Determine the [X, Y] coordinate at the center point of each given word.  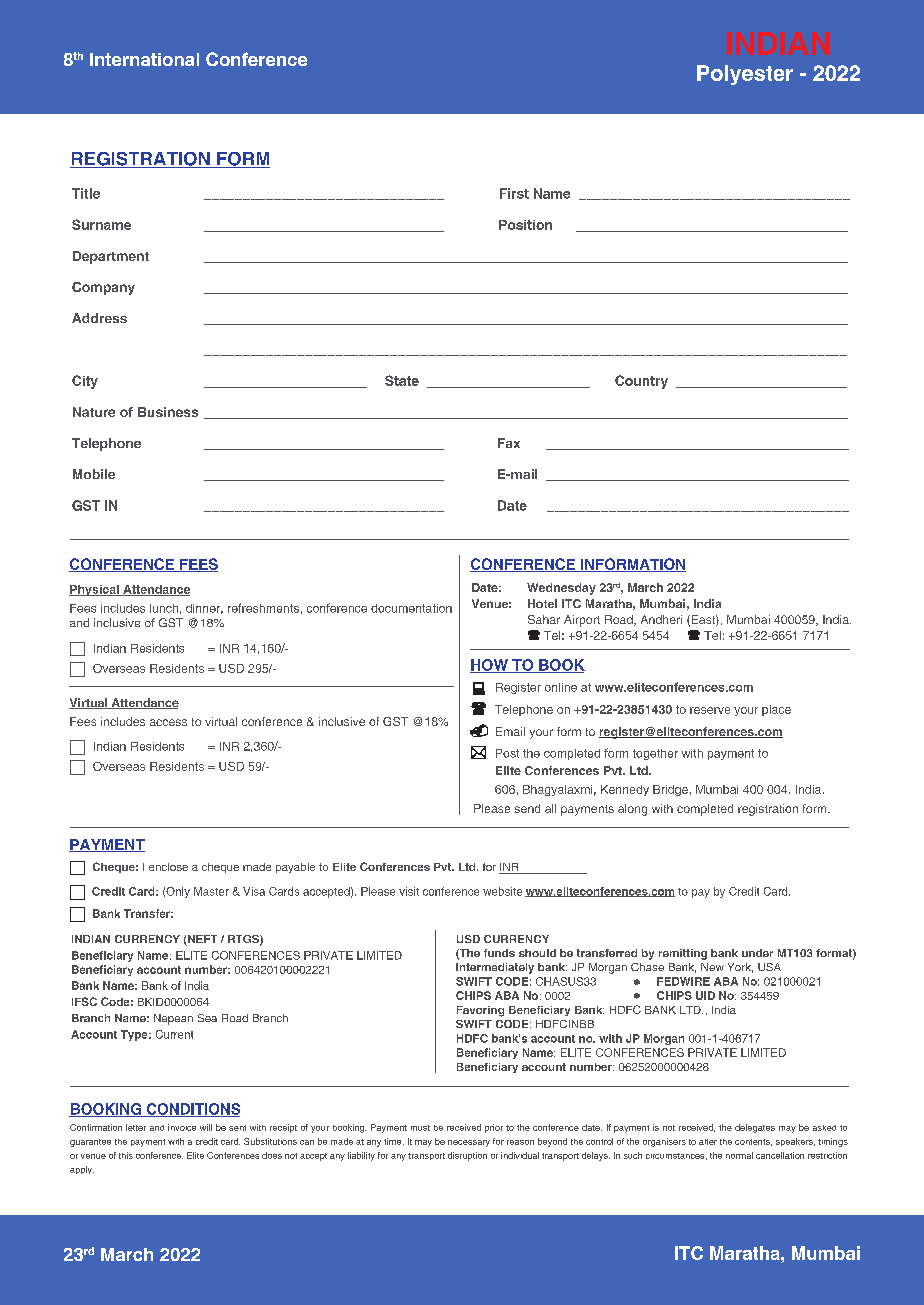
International [144, 59]
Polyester [745, 75]
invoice [182, 1127]
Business [168, 412]
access [168, 722]
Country [641, 382]
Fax [509, 443]
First [514, 193]
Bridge [670, 790]
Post [507, 753]
